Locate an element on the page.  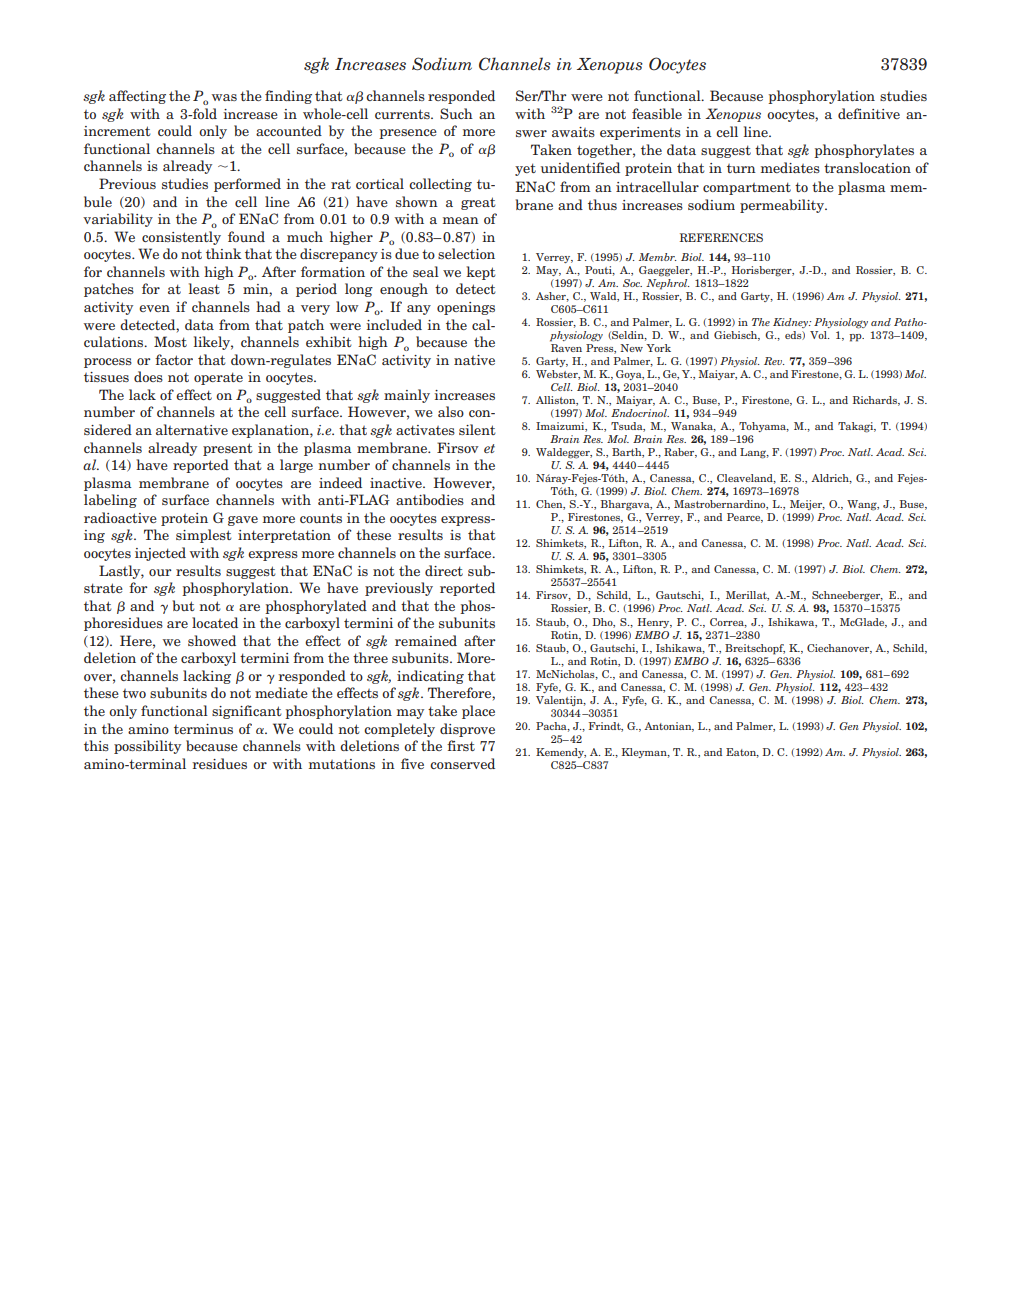
Such is located at coordinates (456, 113).
